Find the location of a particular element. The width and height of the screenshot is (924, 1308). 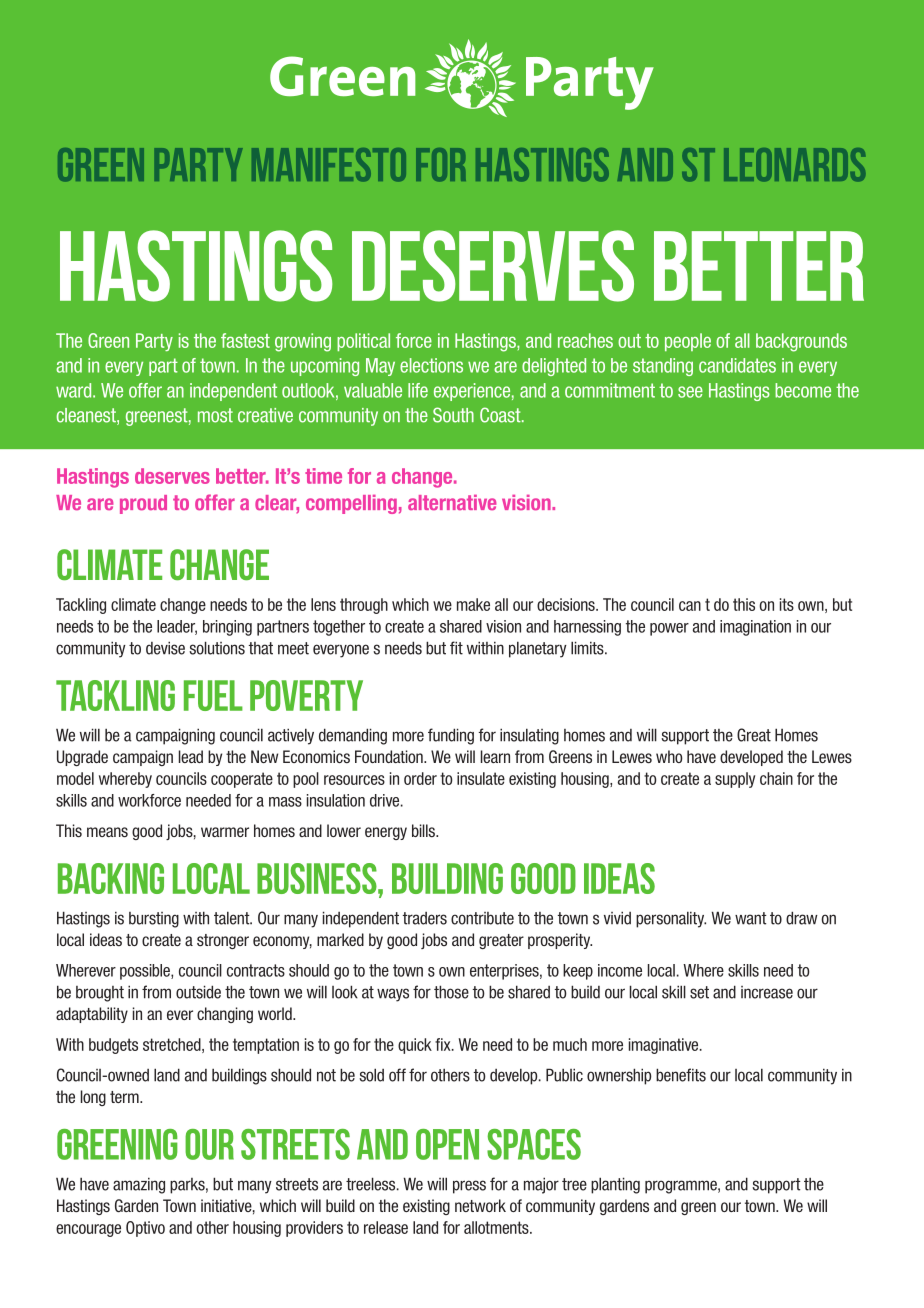

MANIFESTO is located at coordinates (329, 165).
